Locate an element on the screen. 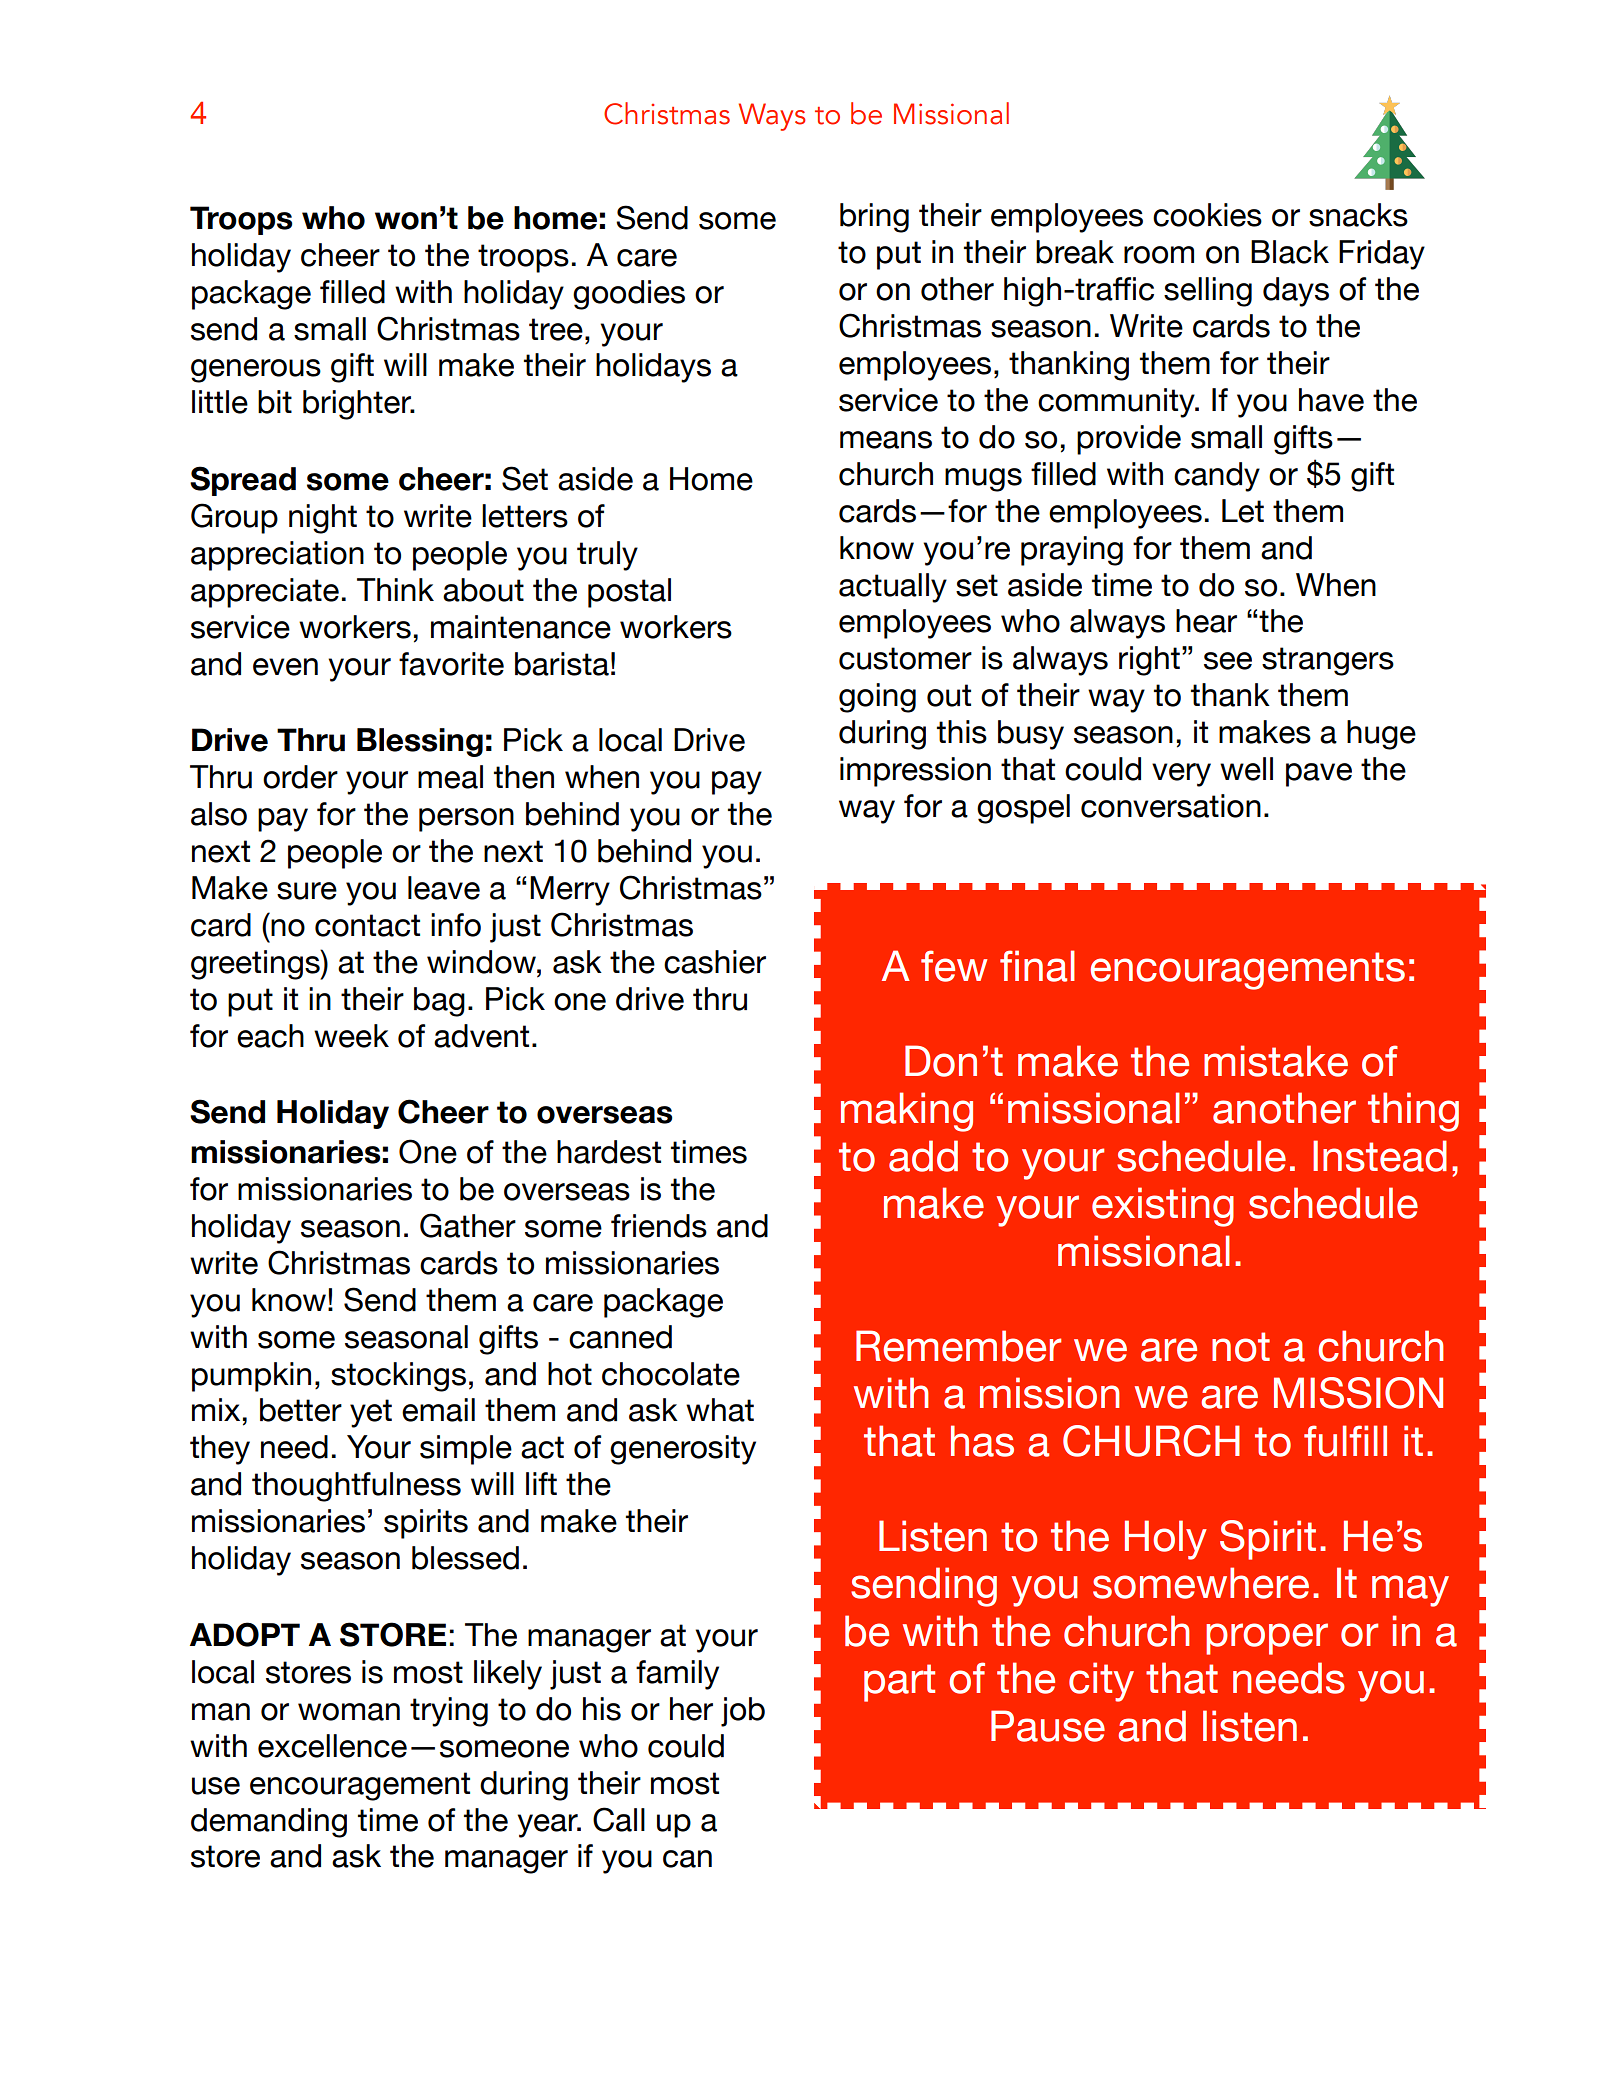 The width and height of the screenshot is (1615, 2090). order is located at coordinates (300, 777).
